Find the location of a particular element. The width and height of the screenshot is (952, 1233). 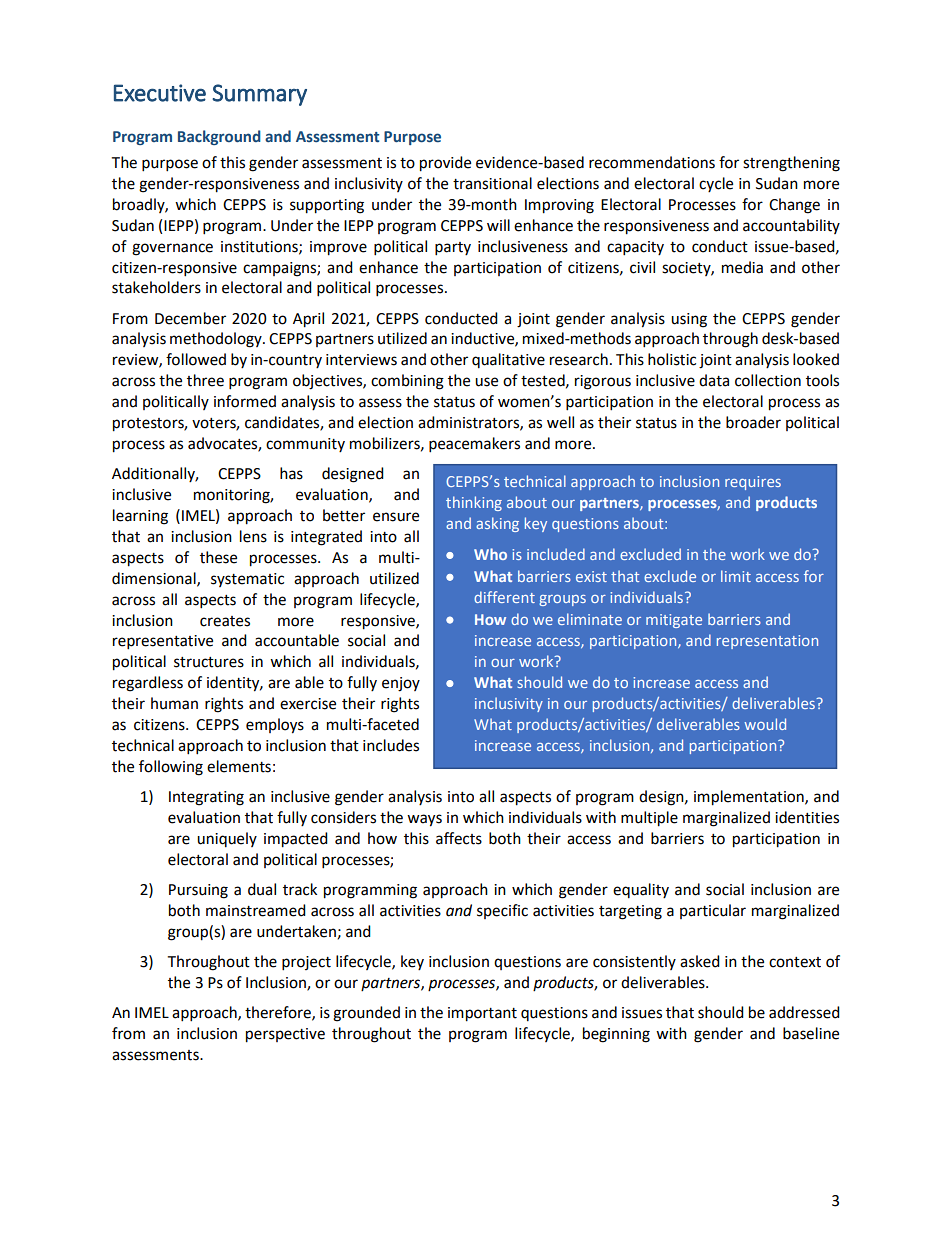

provide is located at coordinates (445, 164).
